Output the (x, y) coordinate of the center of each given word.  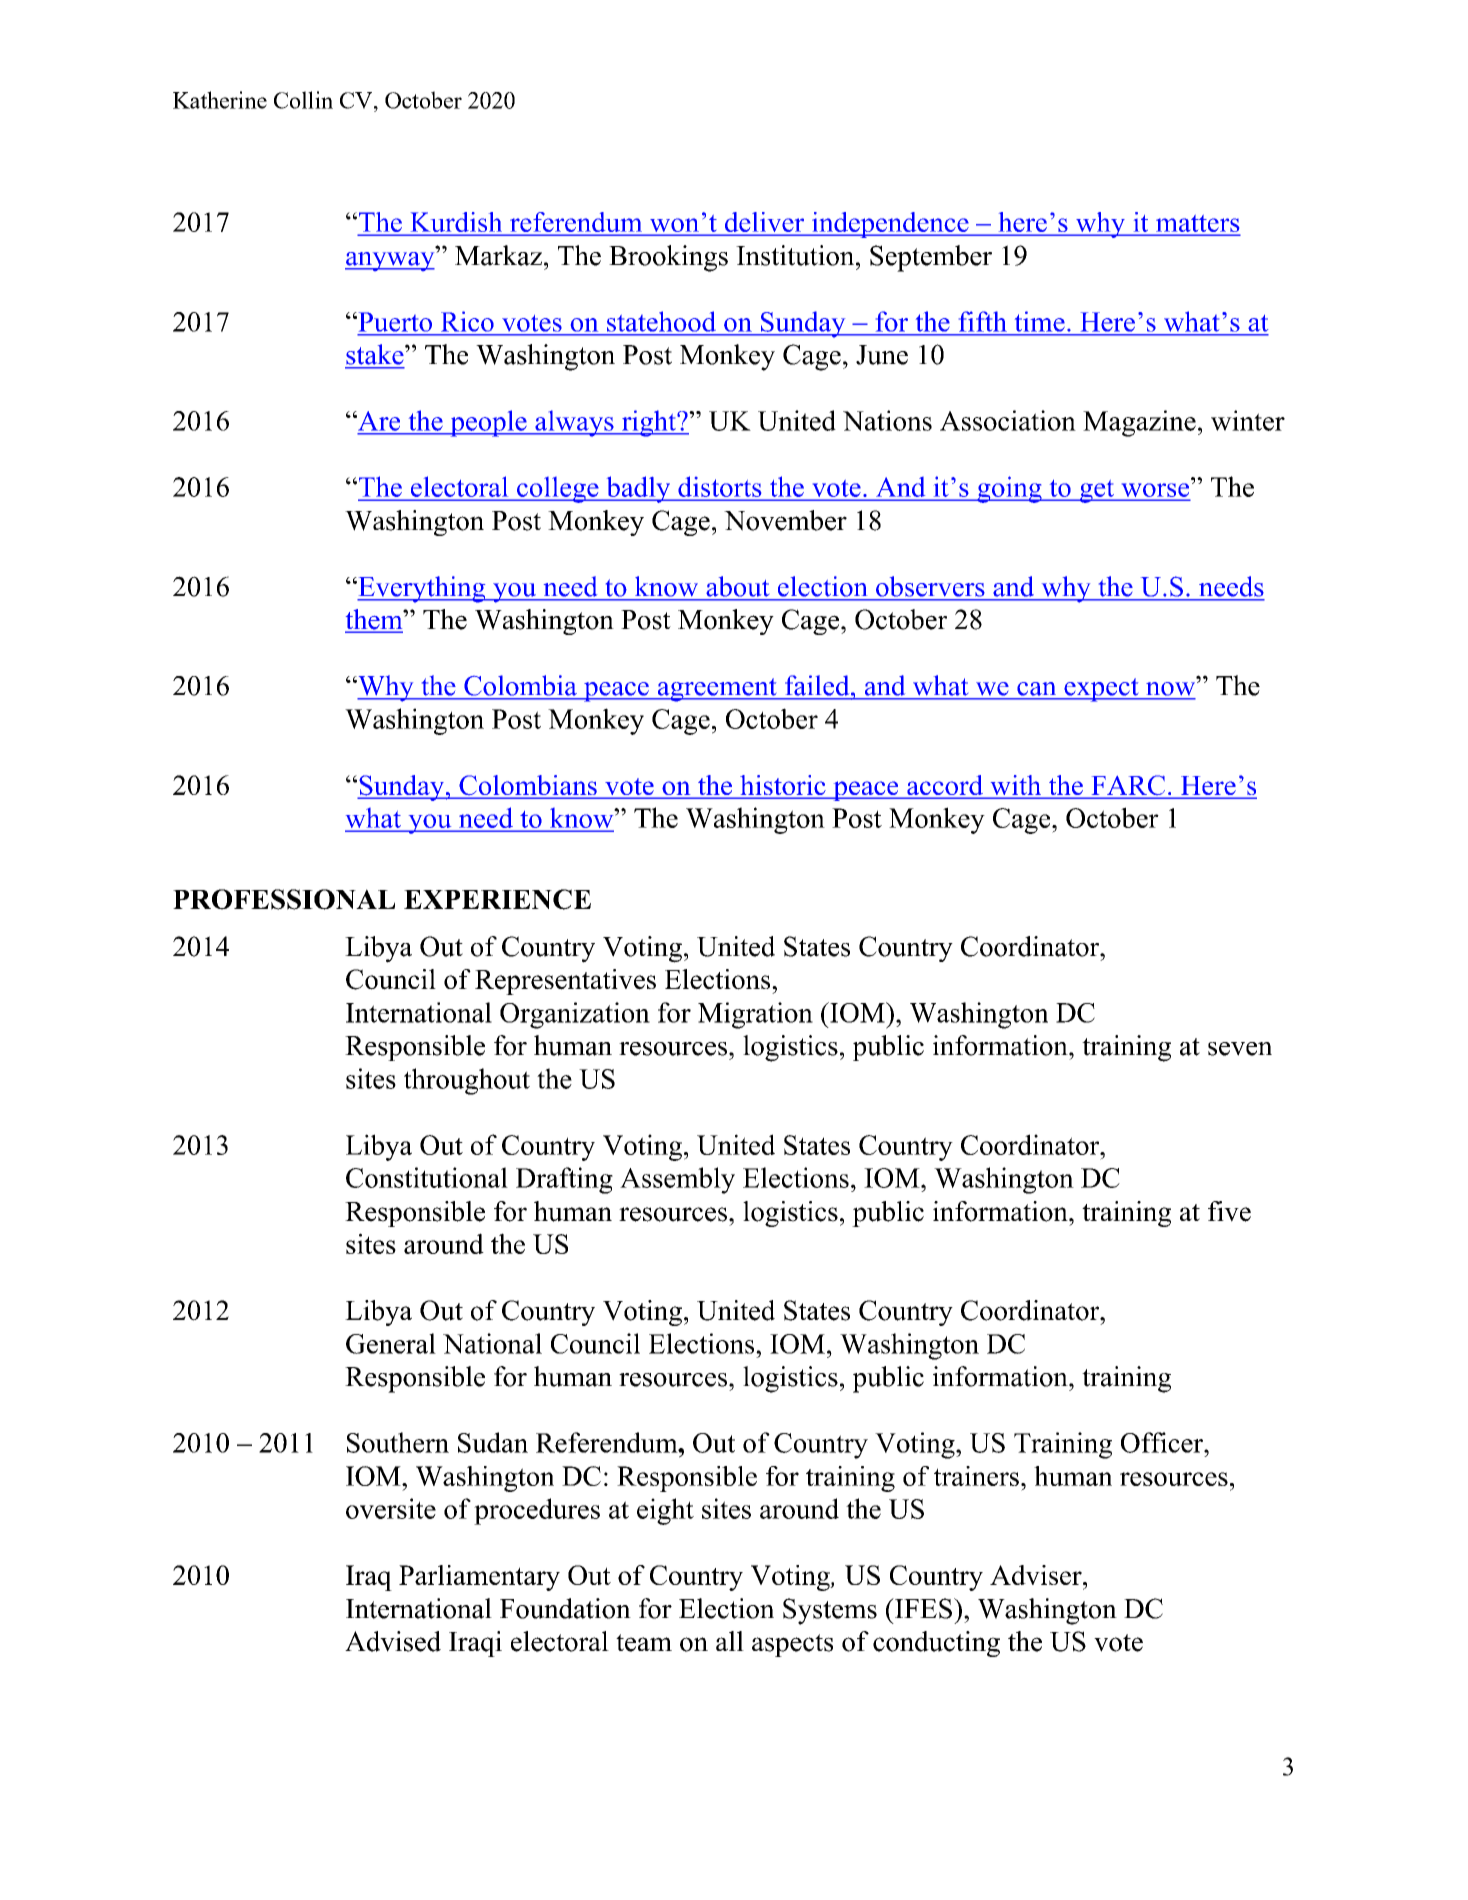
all (730, 1641)
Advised (393, 1641)
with (1016, 786)
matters (1196, 225)
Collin (303, 100)
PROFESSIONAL (284, 899)
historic (783, 786)
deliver (764, 223)
